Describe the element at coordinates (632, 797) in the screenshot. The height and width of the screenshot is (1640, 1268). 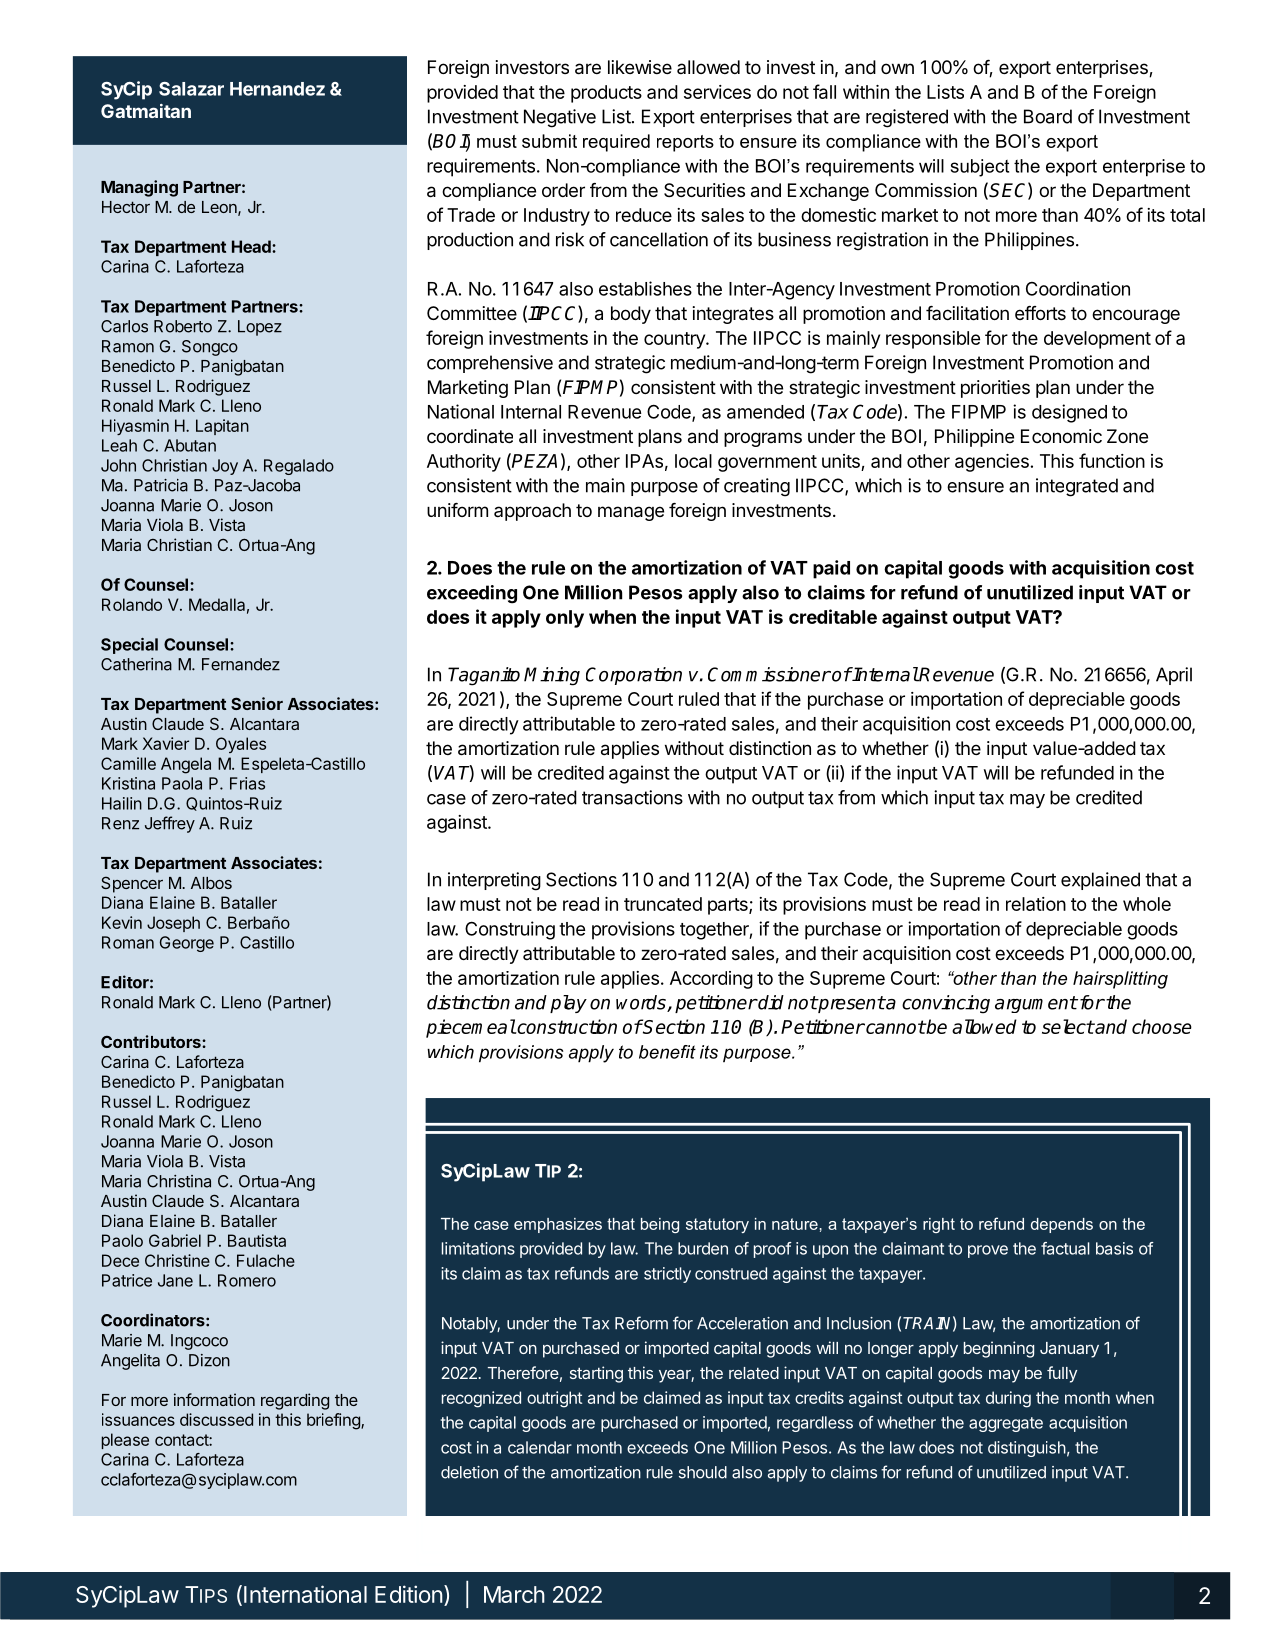
I see `transactions` at that location.
